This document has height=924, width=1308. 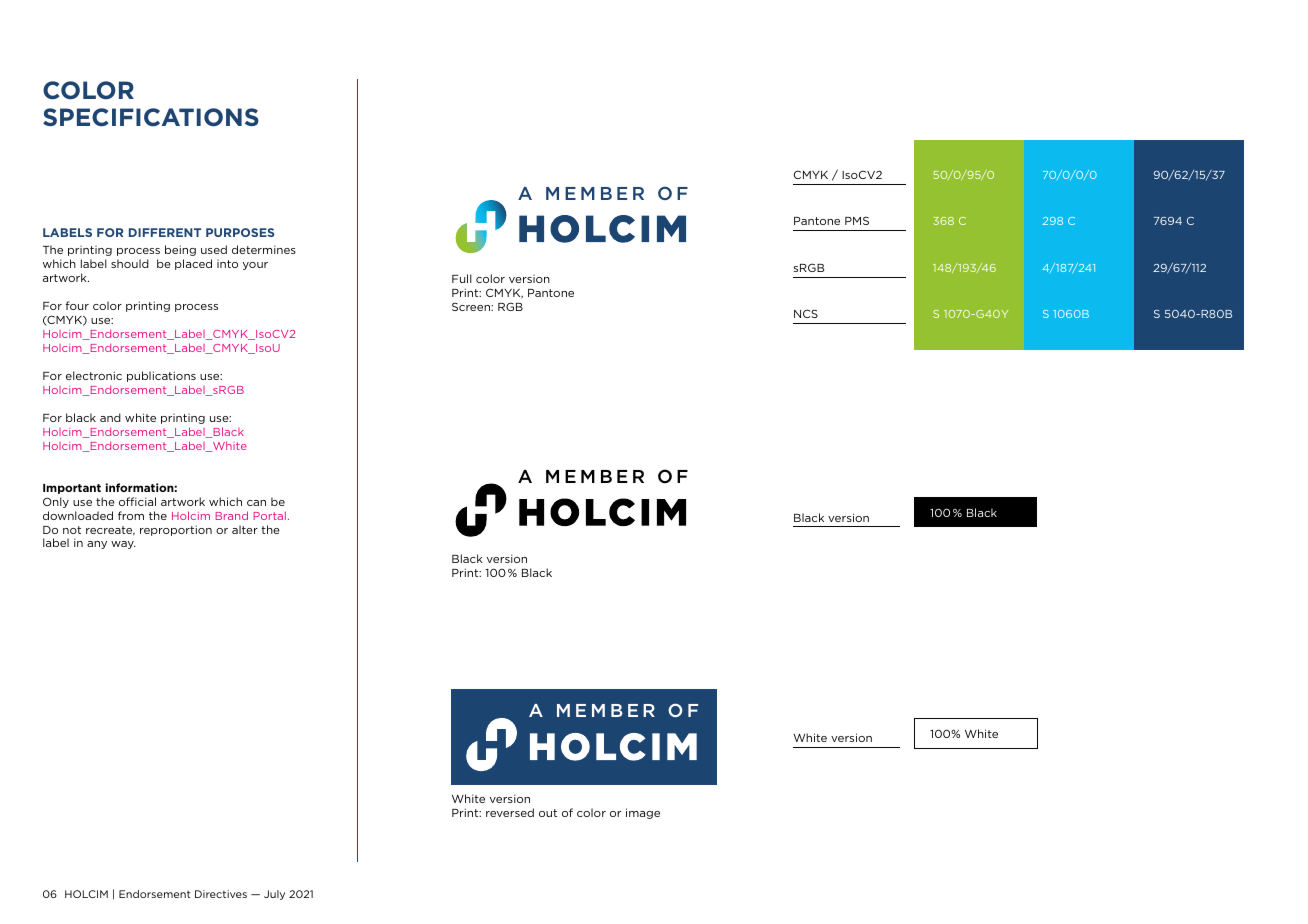 What do you see at coordinates (462, 278) in the document?
I see `Full` at bounding box center [462, 278].
